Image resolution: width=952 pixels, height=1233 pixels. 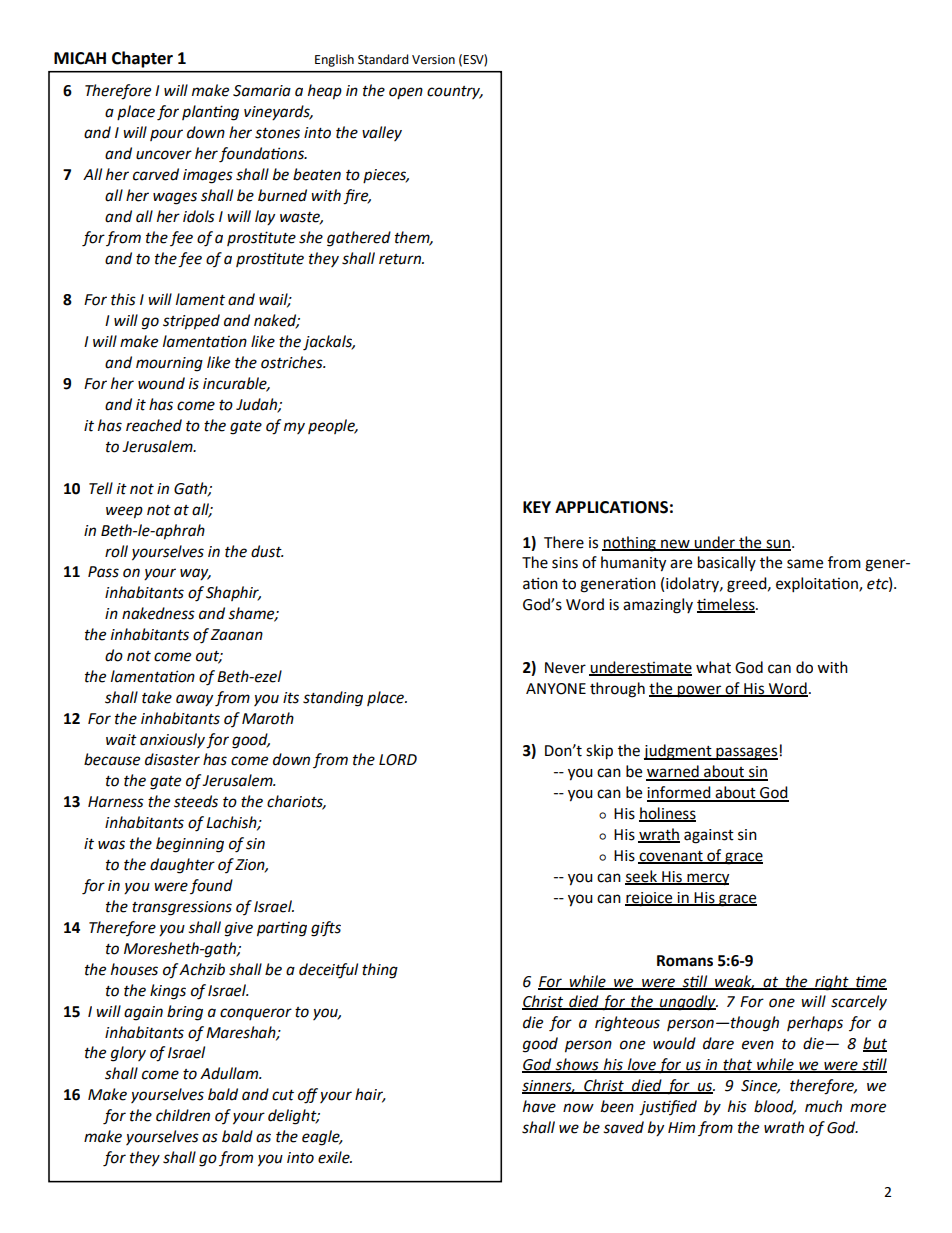 What do you see at coordinates (210, 113) in the document?
I see `planting` at bounding box center [210, 113].
